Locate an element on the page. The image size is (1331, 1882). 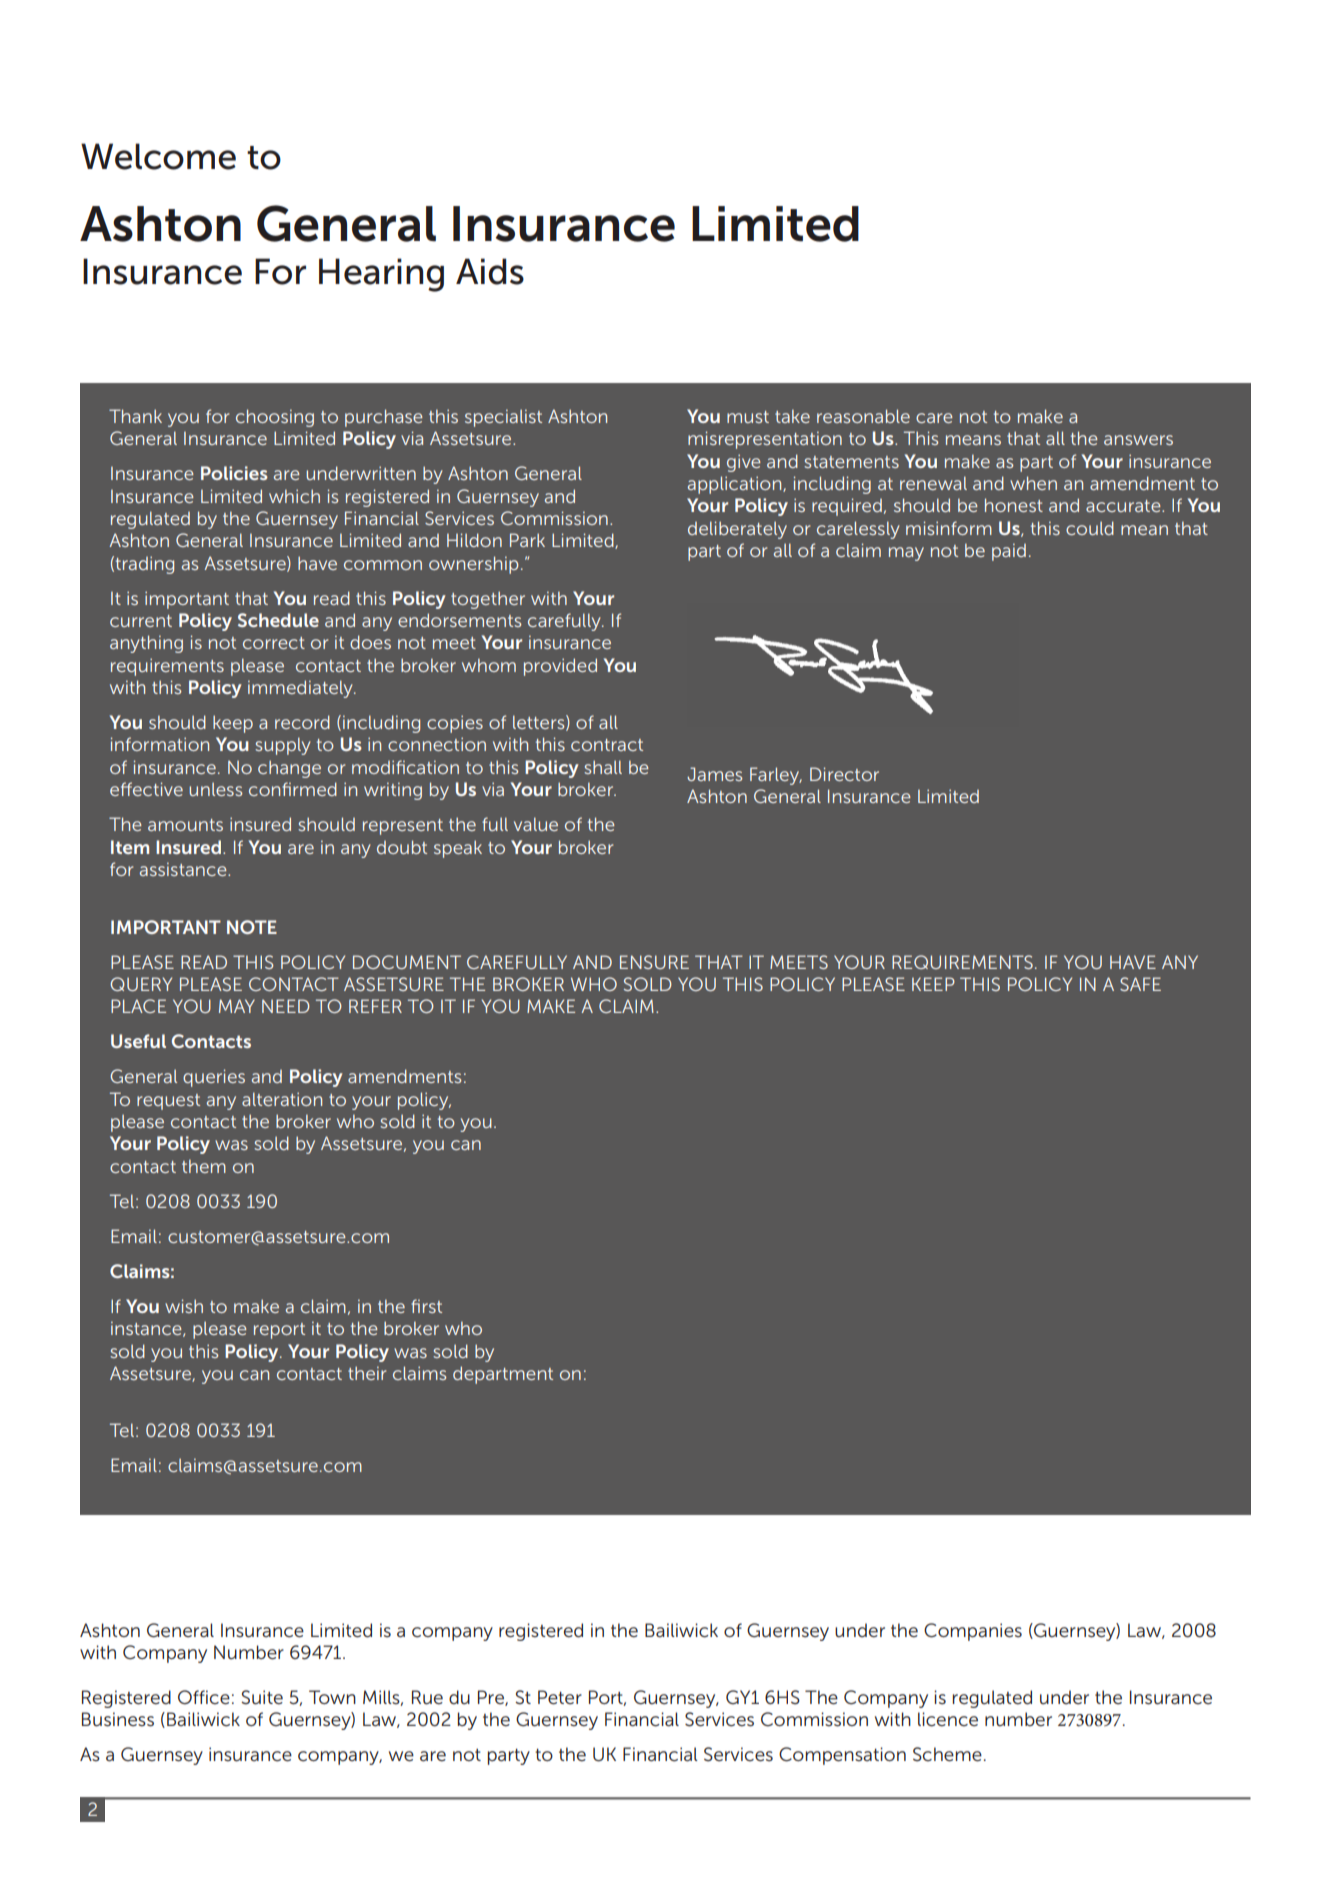
Suite is located at coordinates (262, 1697).
